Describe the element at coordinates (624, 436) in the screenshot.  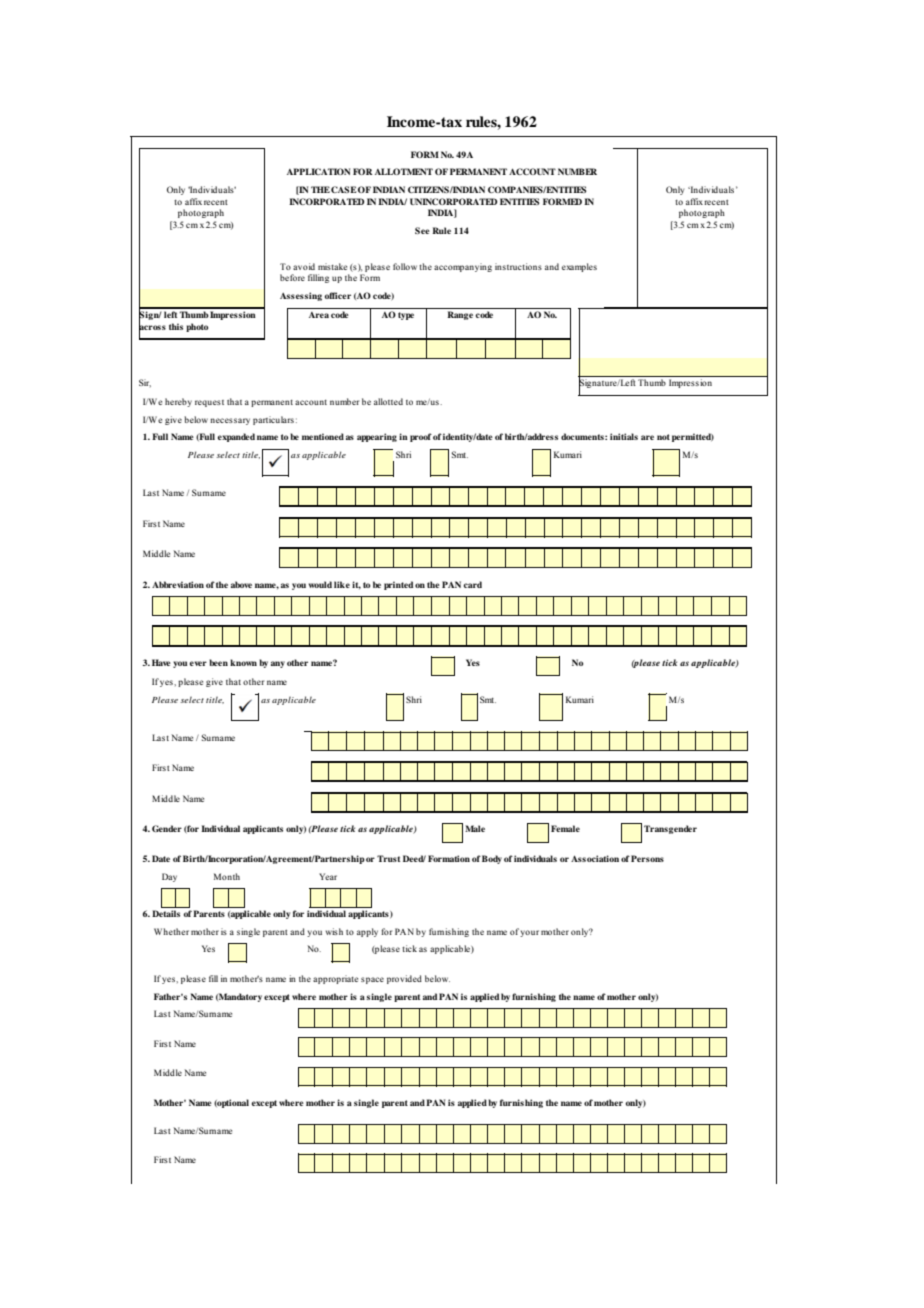
I see `initials` at that location.
